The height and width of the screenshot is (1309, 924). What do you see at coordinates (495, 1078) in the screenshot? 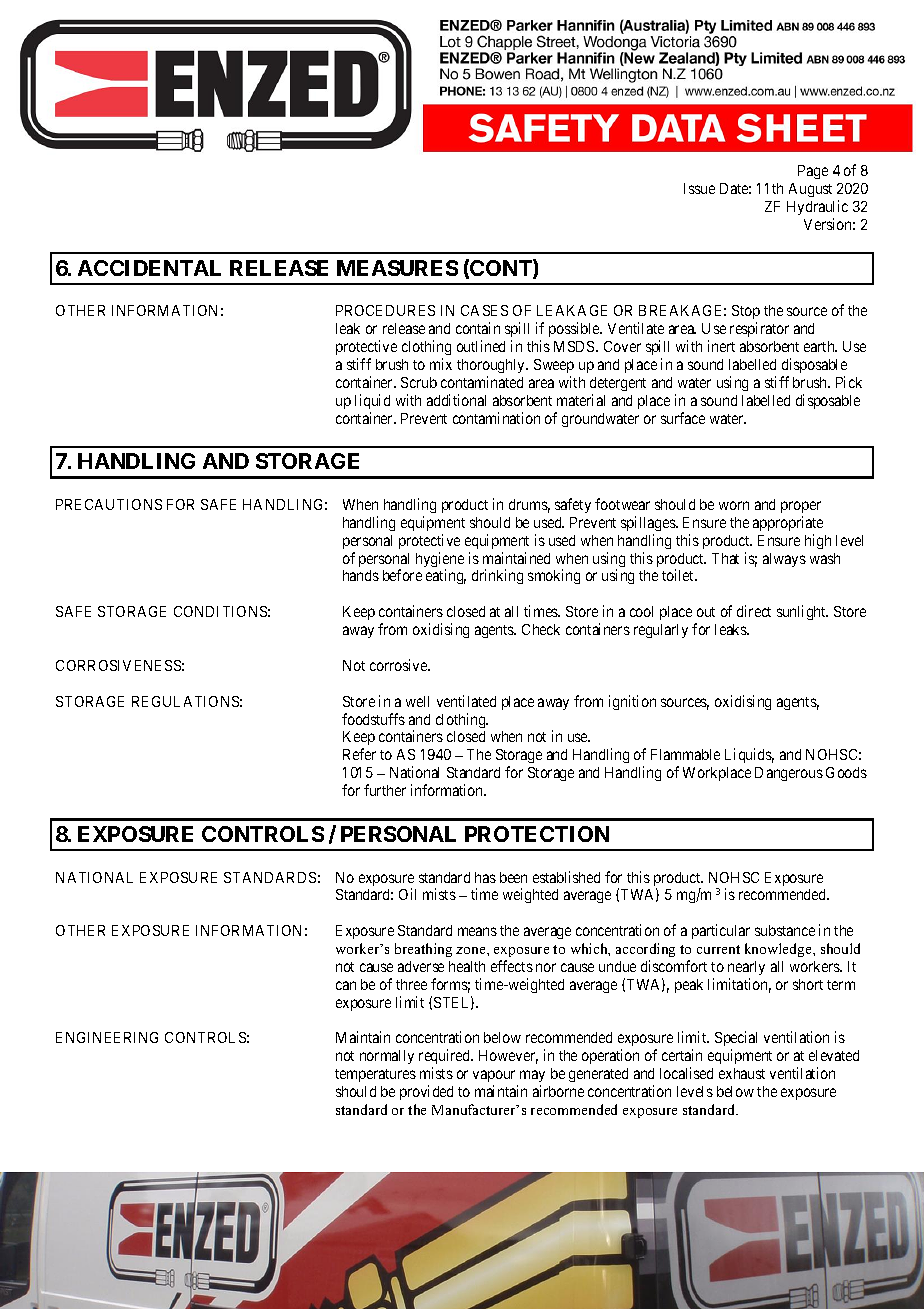
I see `vapour` at bounding box center [495, 1078].
